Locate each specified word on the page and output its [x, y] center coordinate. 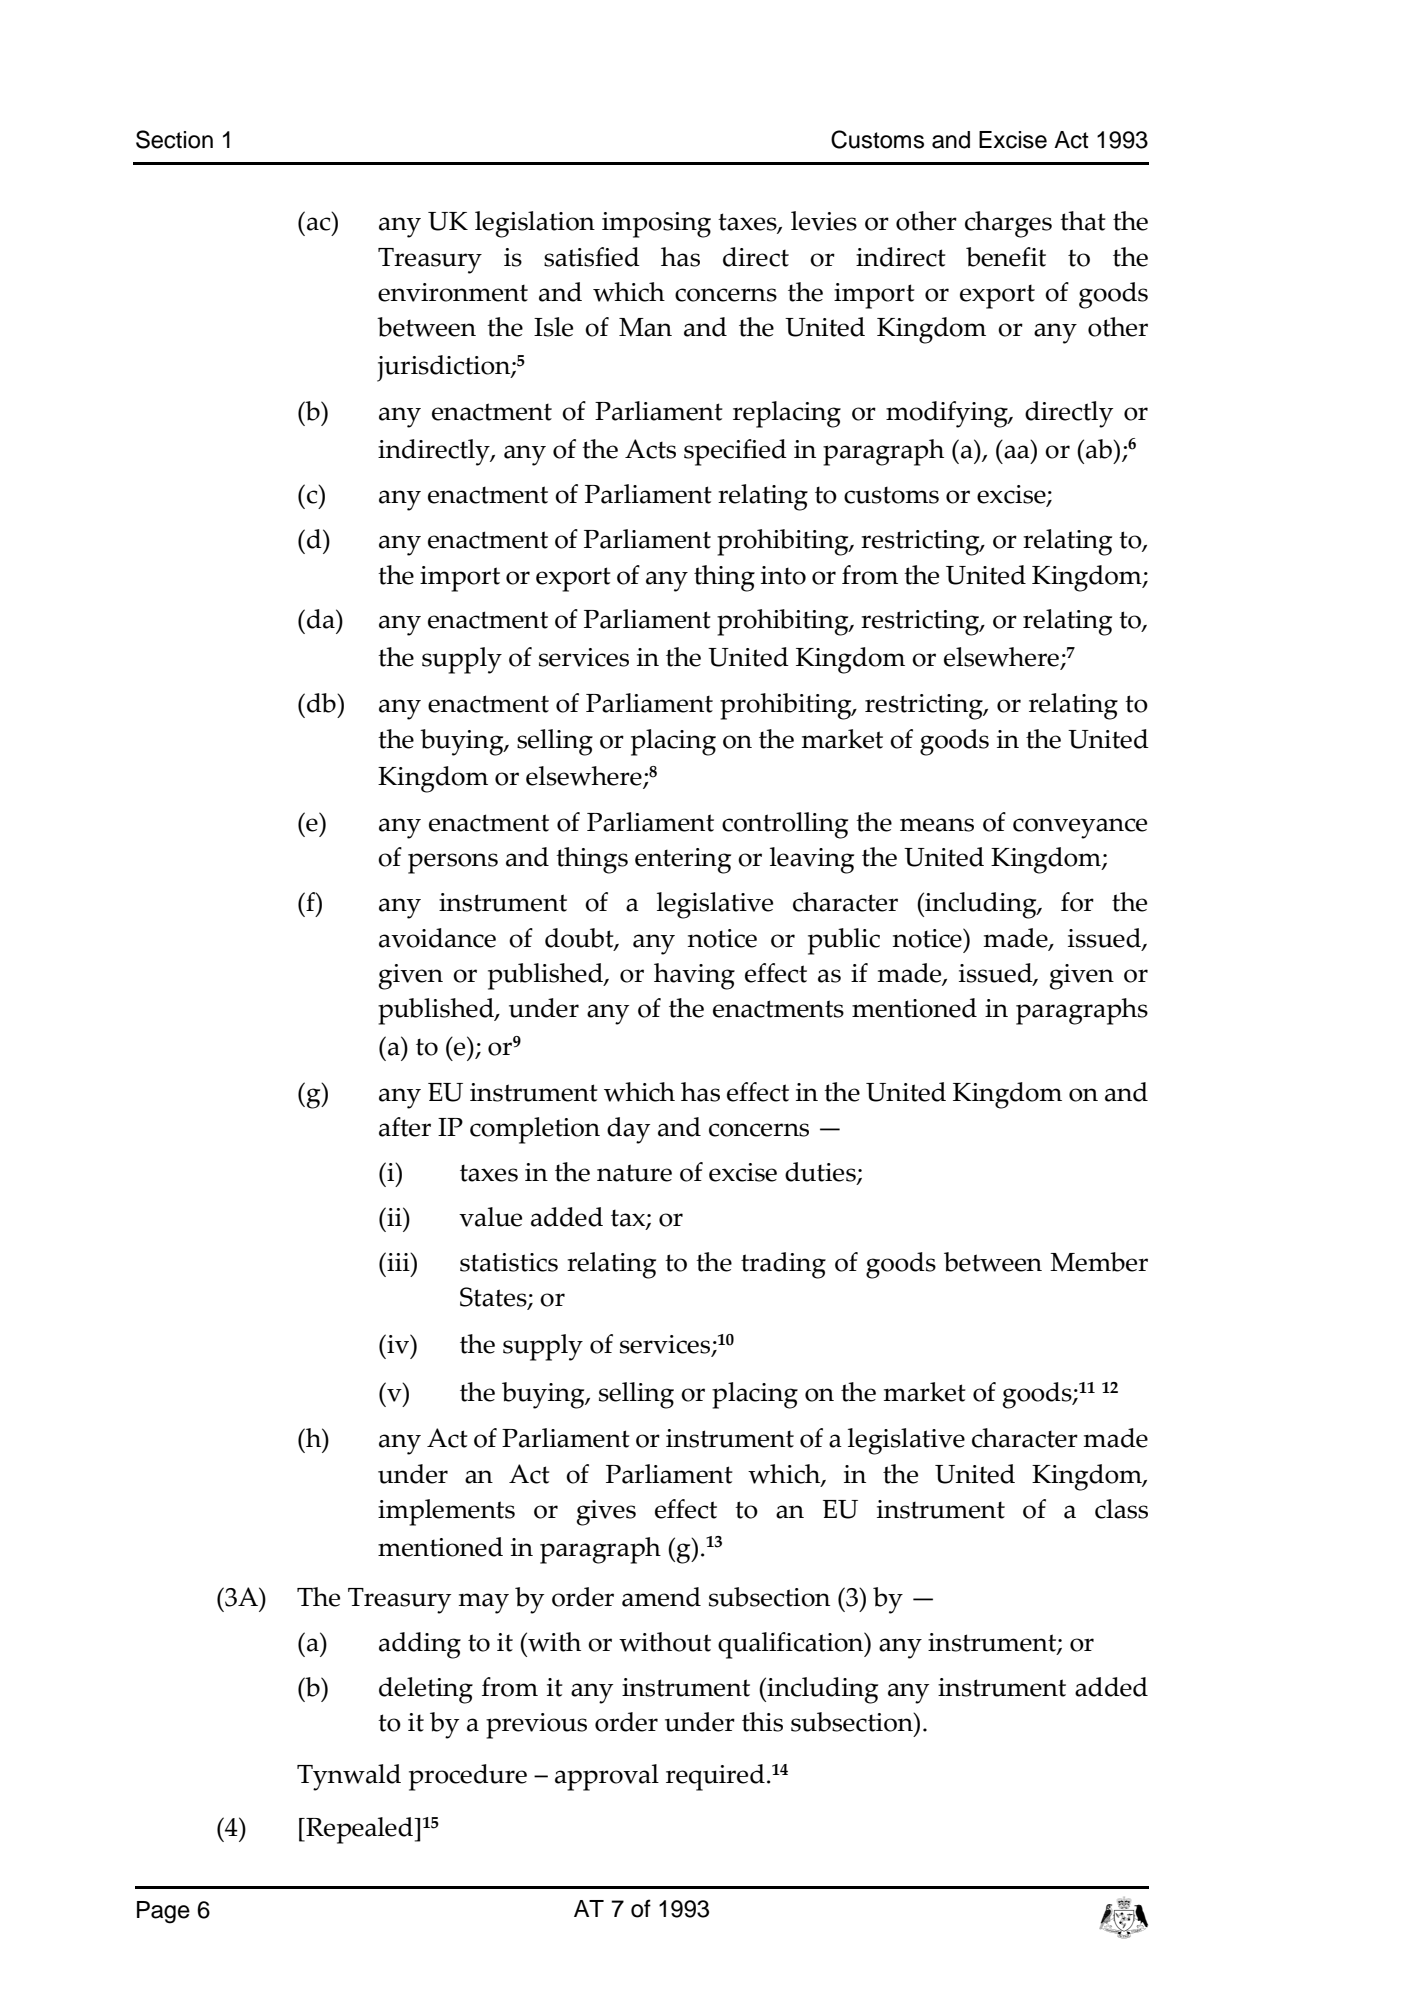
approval [607, 1777]
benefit [1006, 257]
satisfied [592, 257]
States [494, 1298]
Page [163, 1912]
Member [1099, 1262]
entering [683, 861]
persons [453, 863]
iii [398, 1261]
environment [453, 292]
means [937, 825]
